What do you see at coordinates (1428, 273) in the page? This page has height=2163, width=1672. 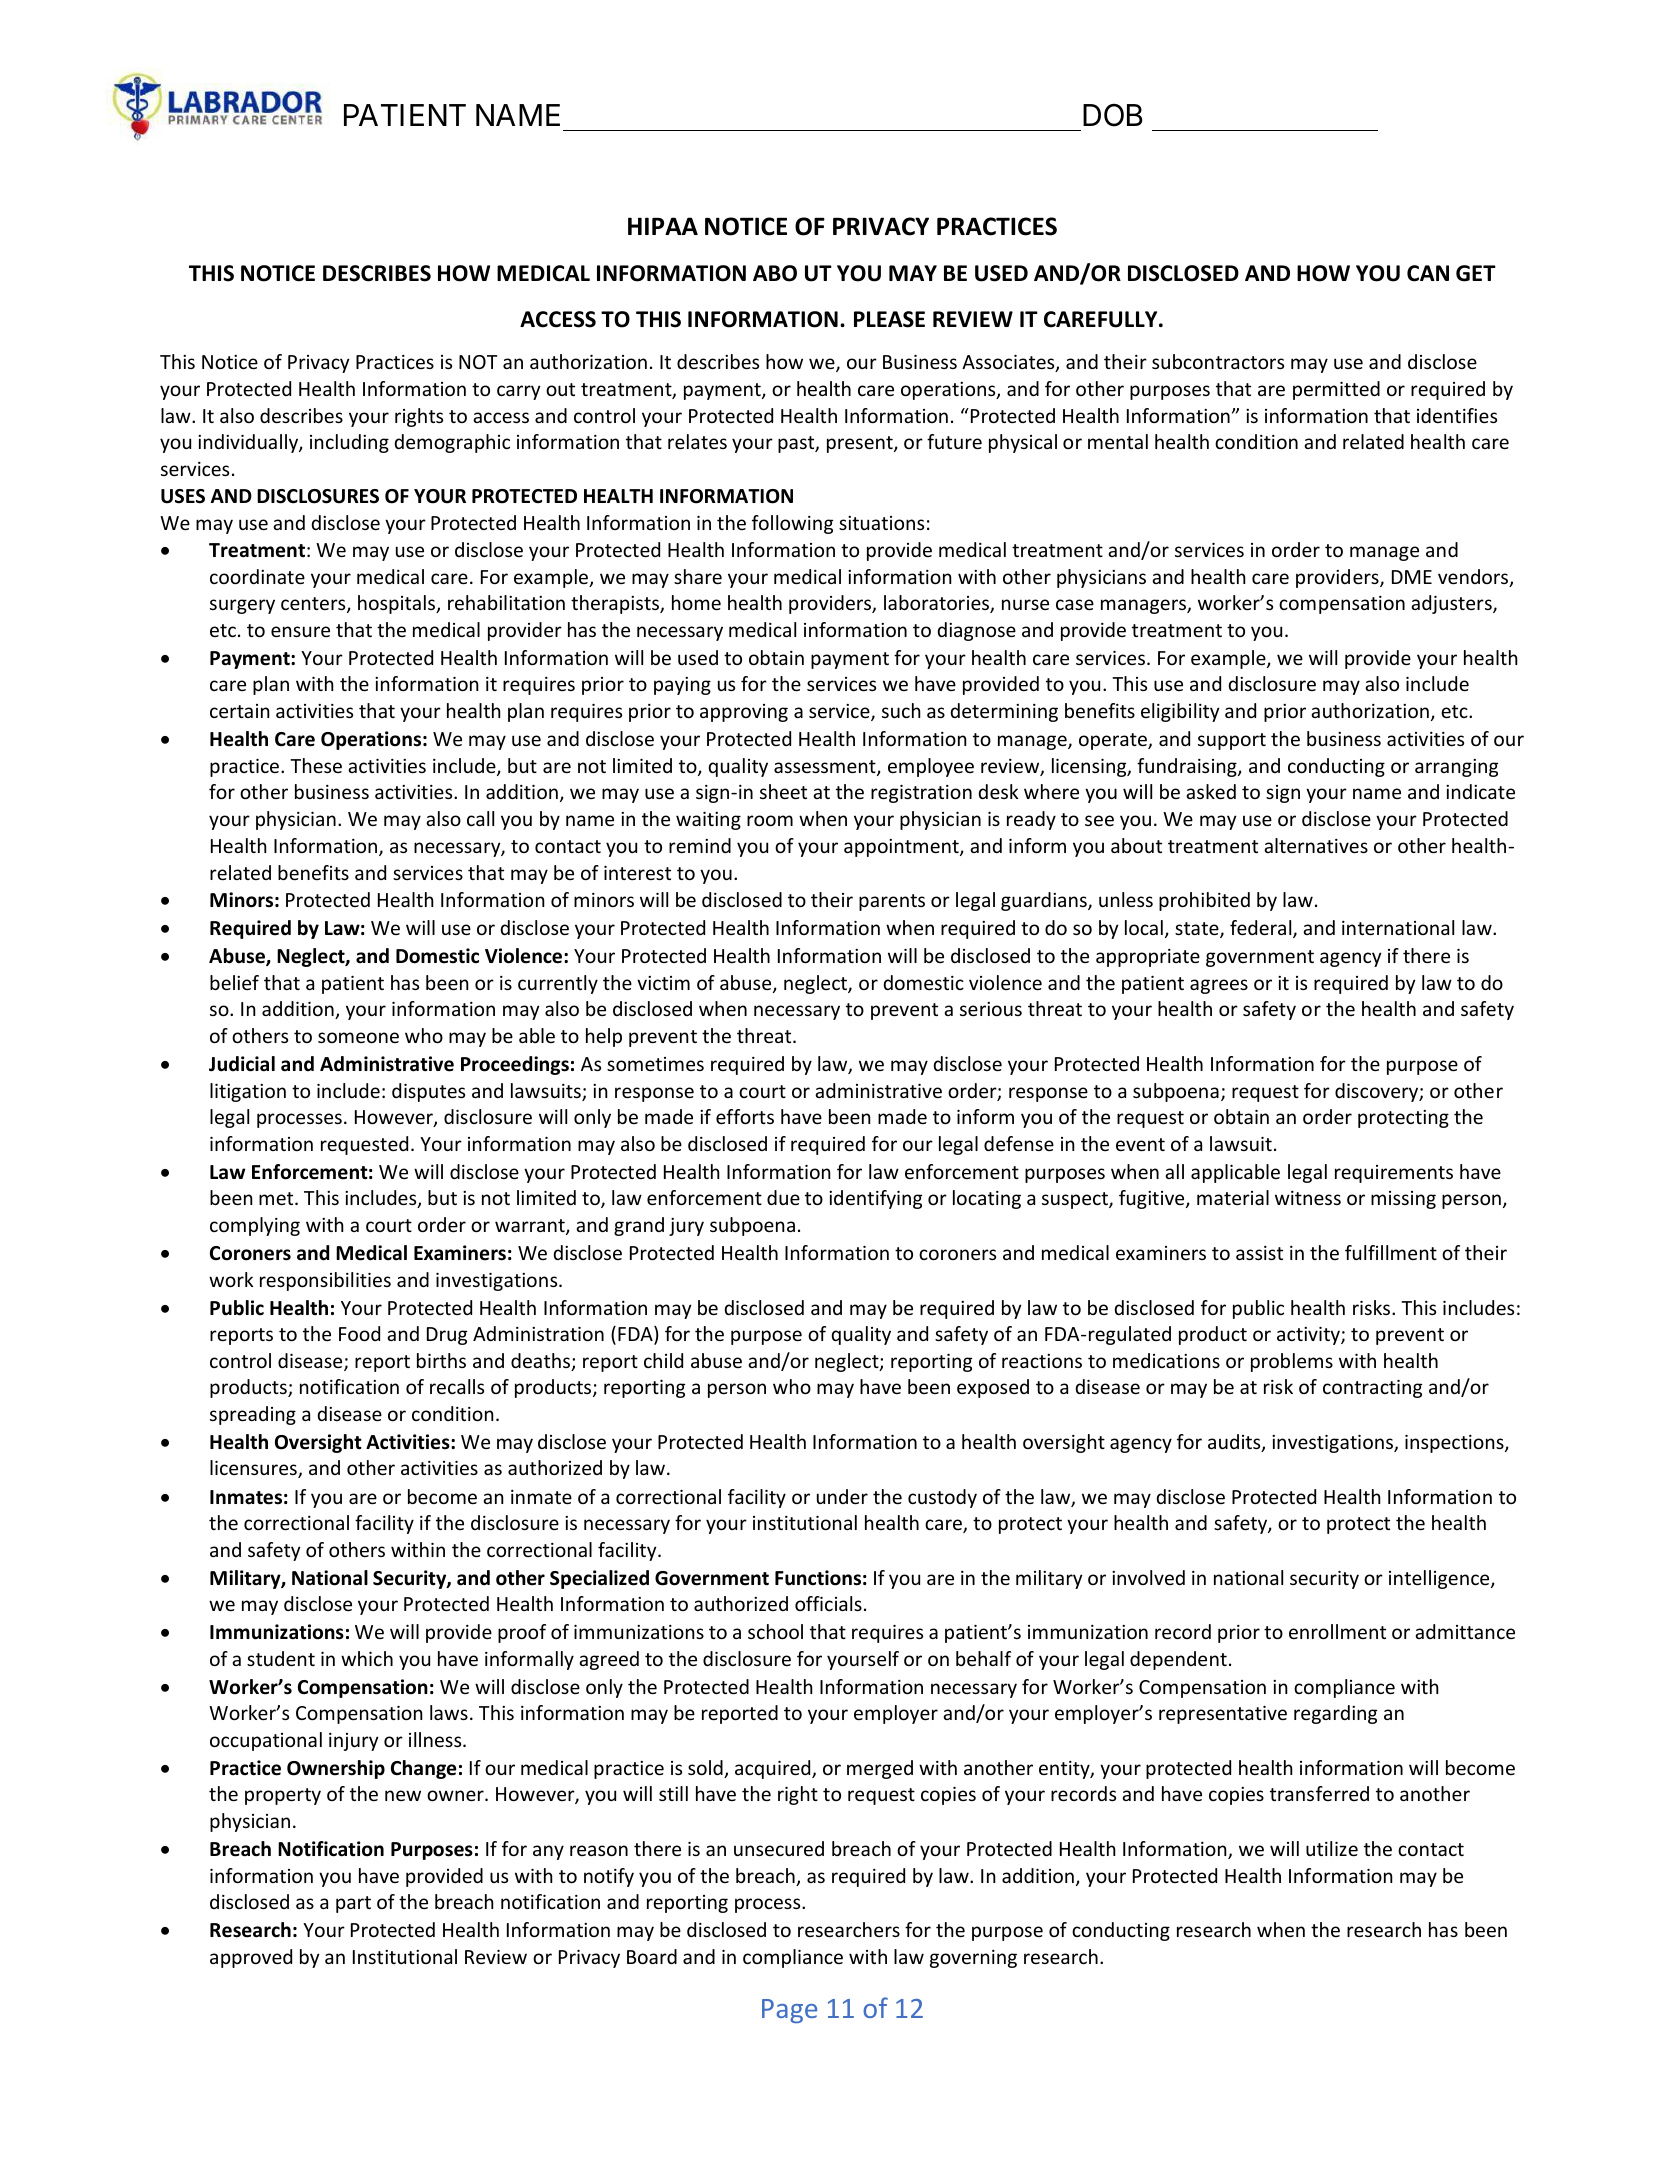 I see `CAN` at bounding box center [1428, 273].
